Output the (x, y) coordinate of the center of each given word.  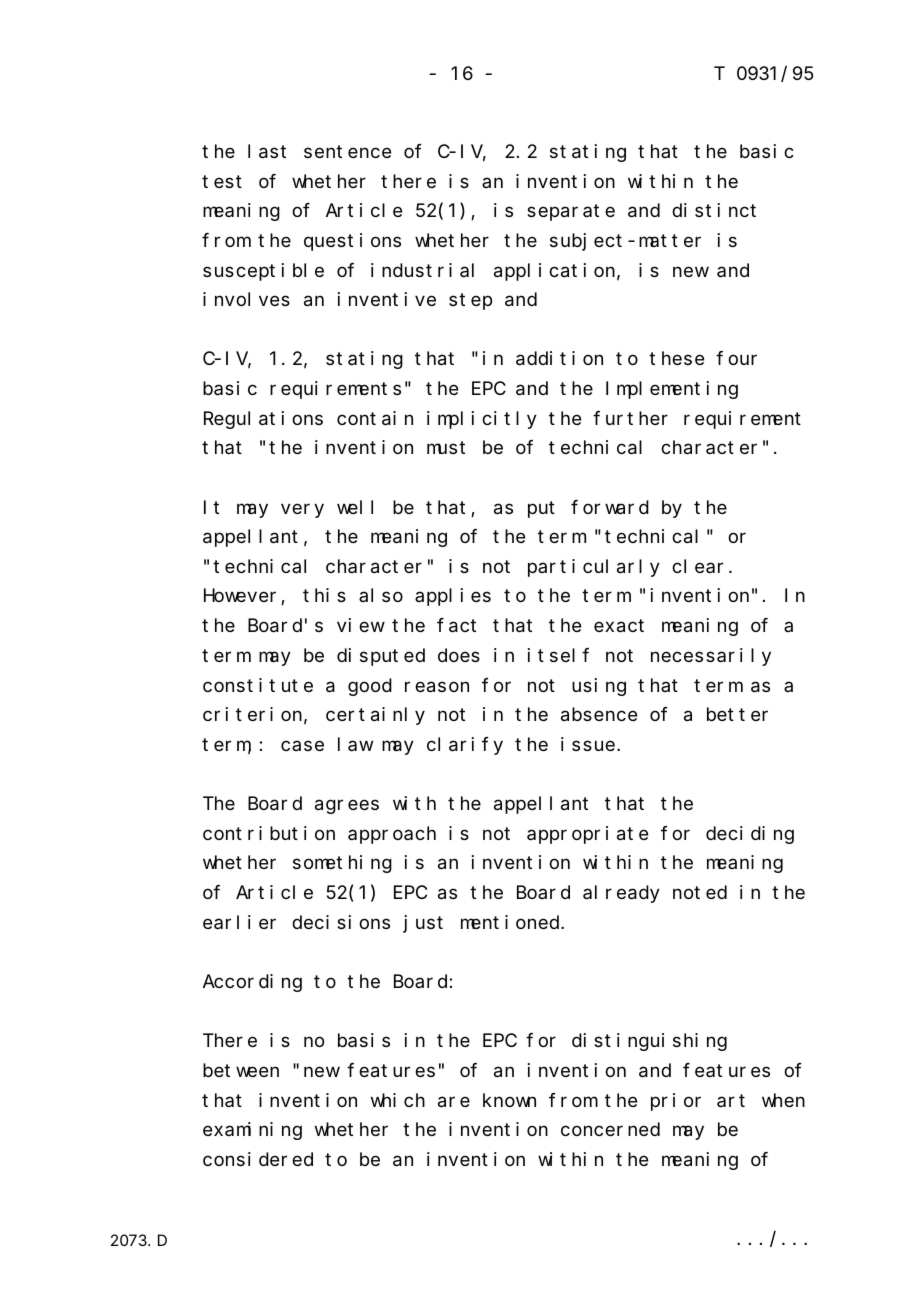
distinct (714, 210)
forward (610, 507)
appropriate (587, 835)
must (446, 448)
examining (252, 1131)
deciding (750, 835)
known (509, 1100)
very (302, 510)
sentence (347, 152)
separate (571, 213)
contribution (269, 833)
